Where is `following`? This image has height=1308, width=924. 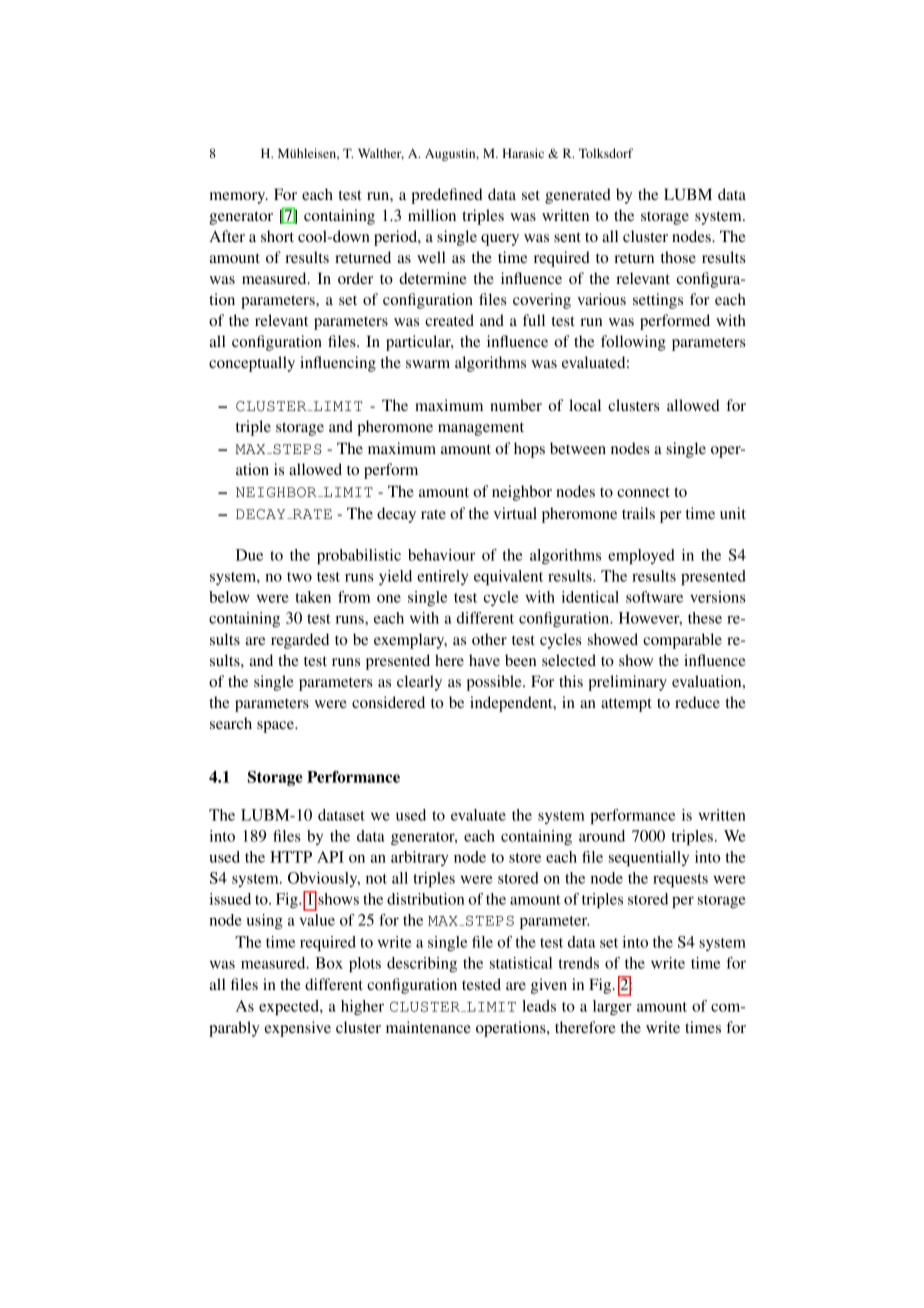 following is located at coordinates (633, 343).
